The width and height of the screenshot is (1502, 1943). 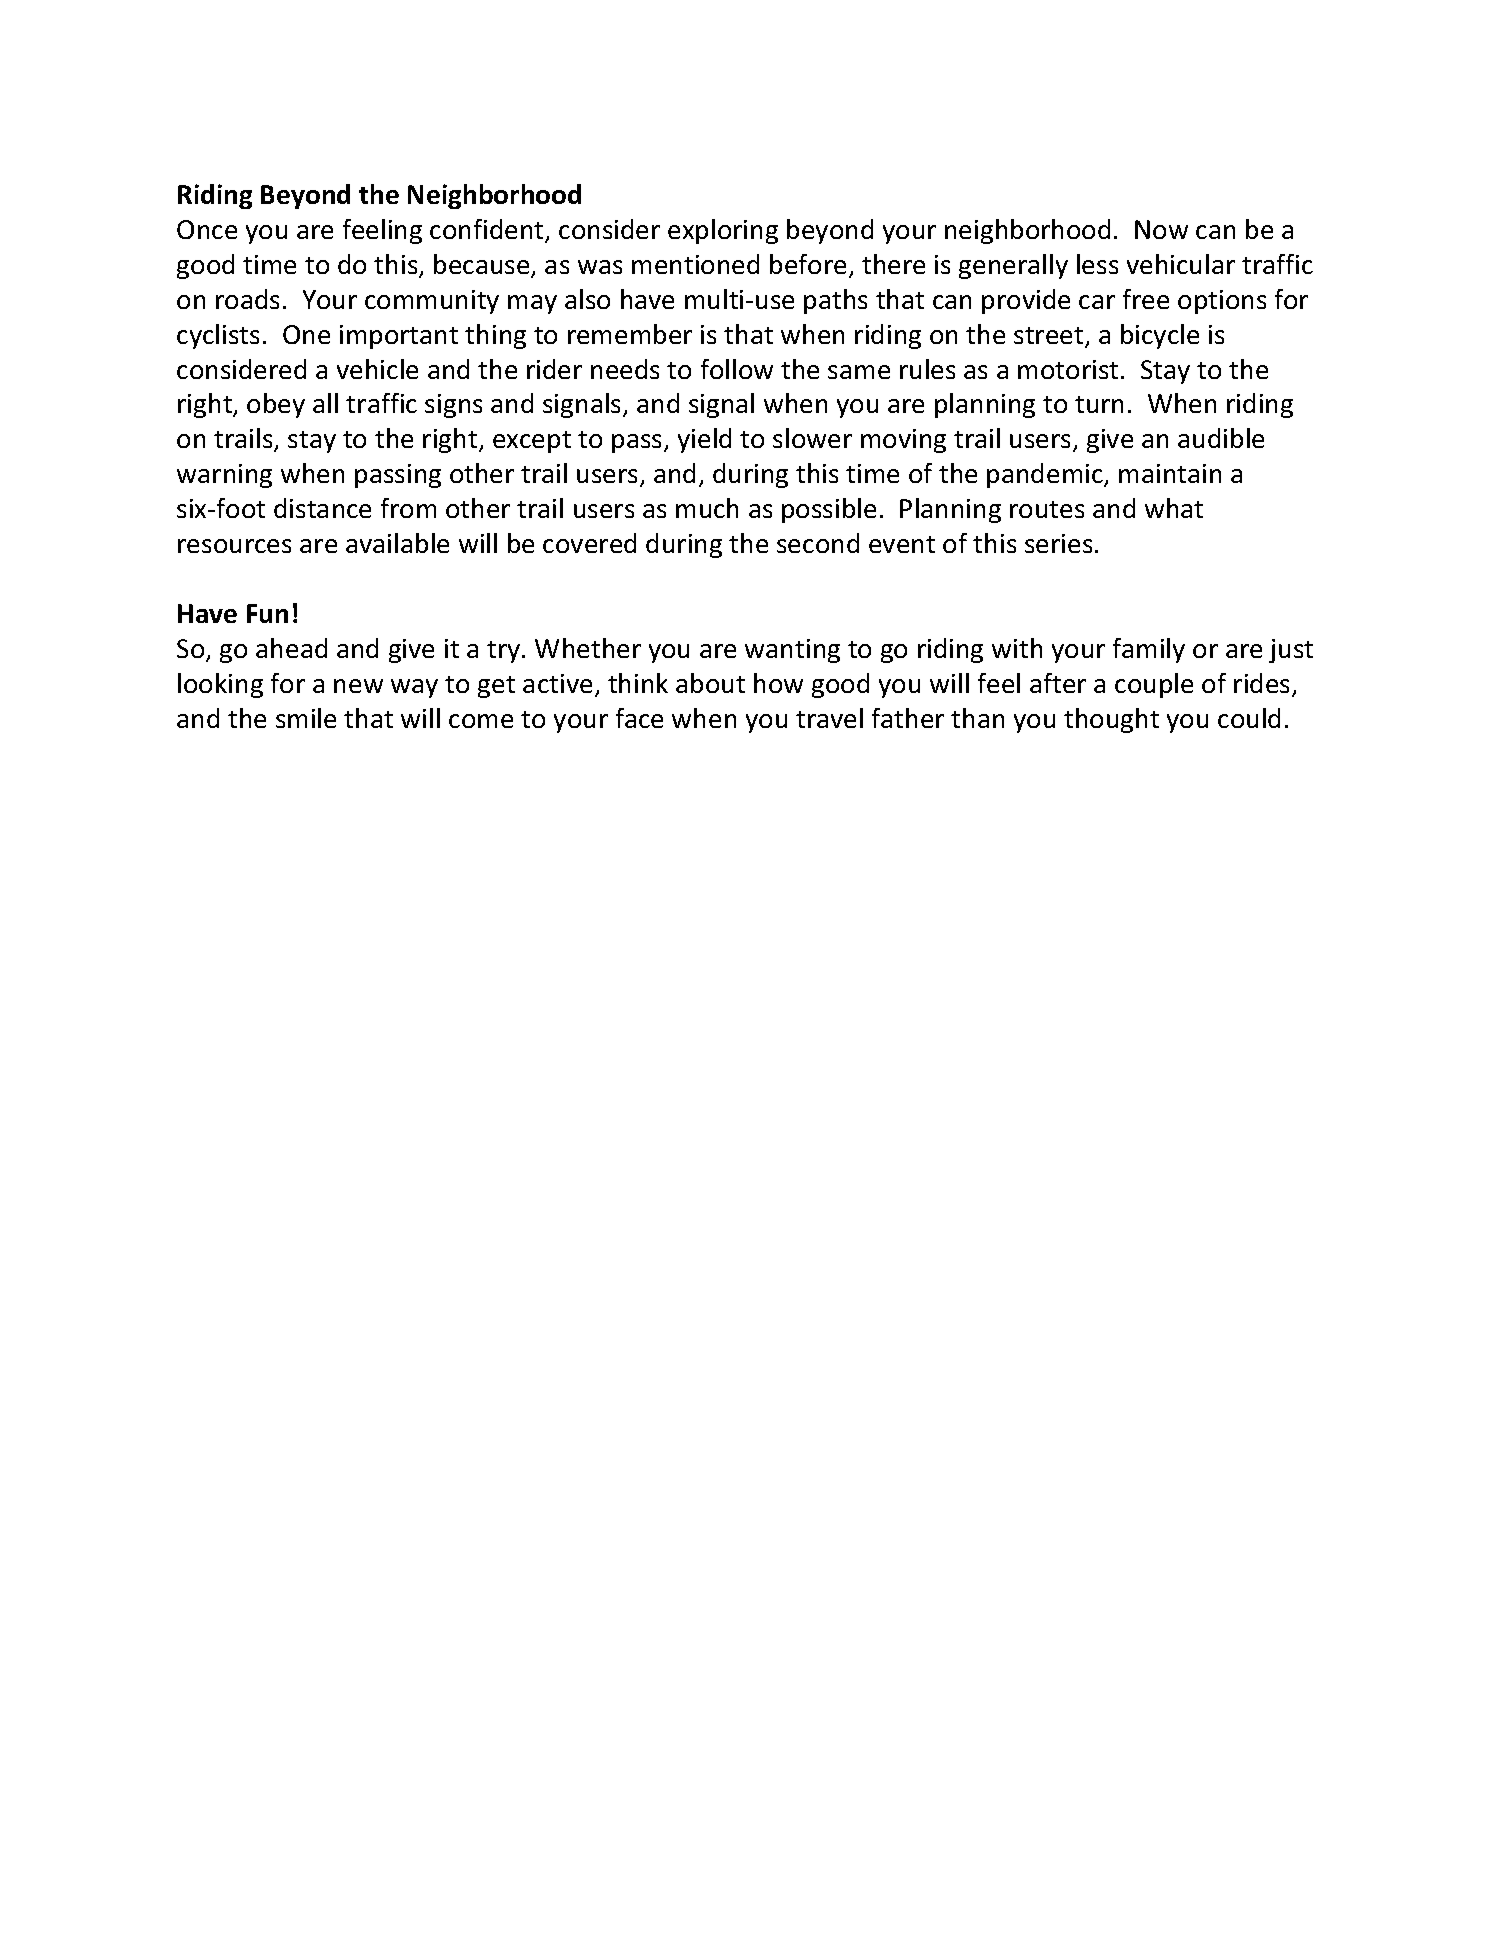 What do you see at coordinates (207, 229) in the screenshot?
I see `Once` at bounding box center [207, 229].
